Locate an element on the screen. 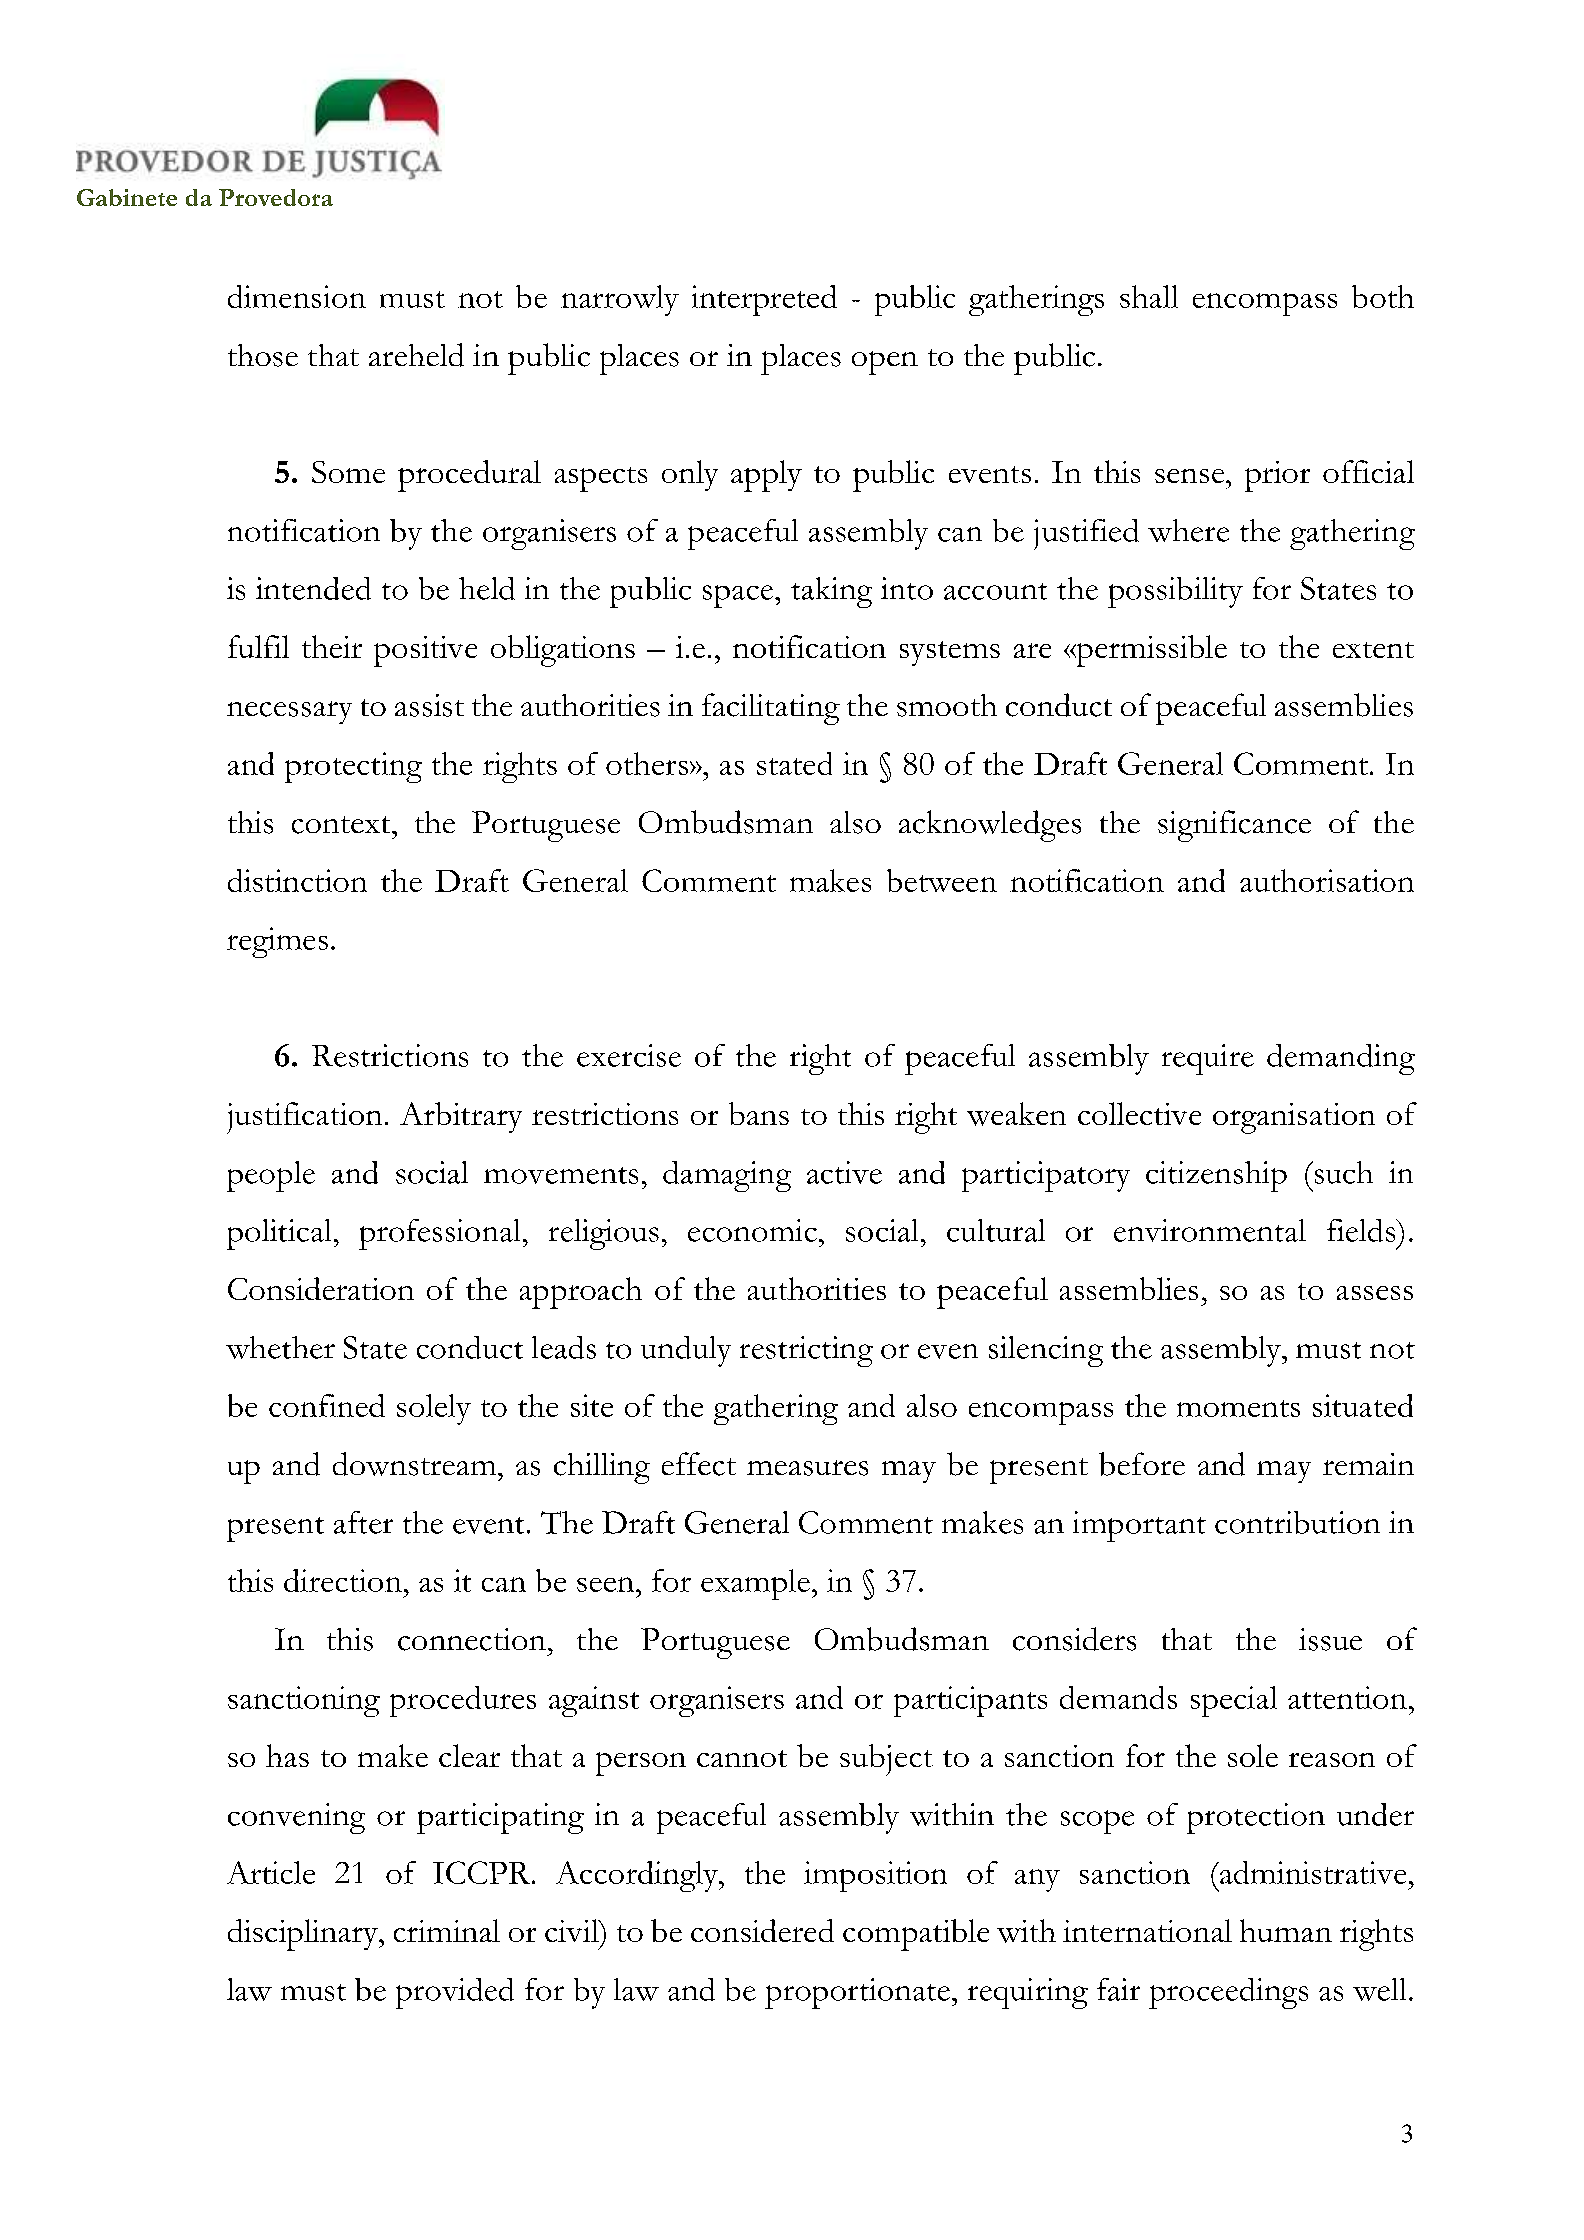 Image resolution: width=1584 pixels, height=2240 pixels. shall is located at coordinates (1149, 296).
